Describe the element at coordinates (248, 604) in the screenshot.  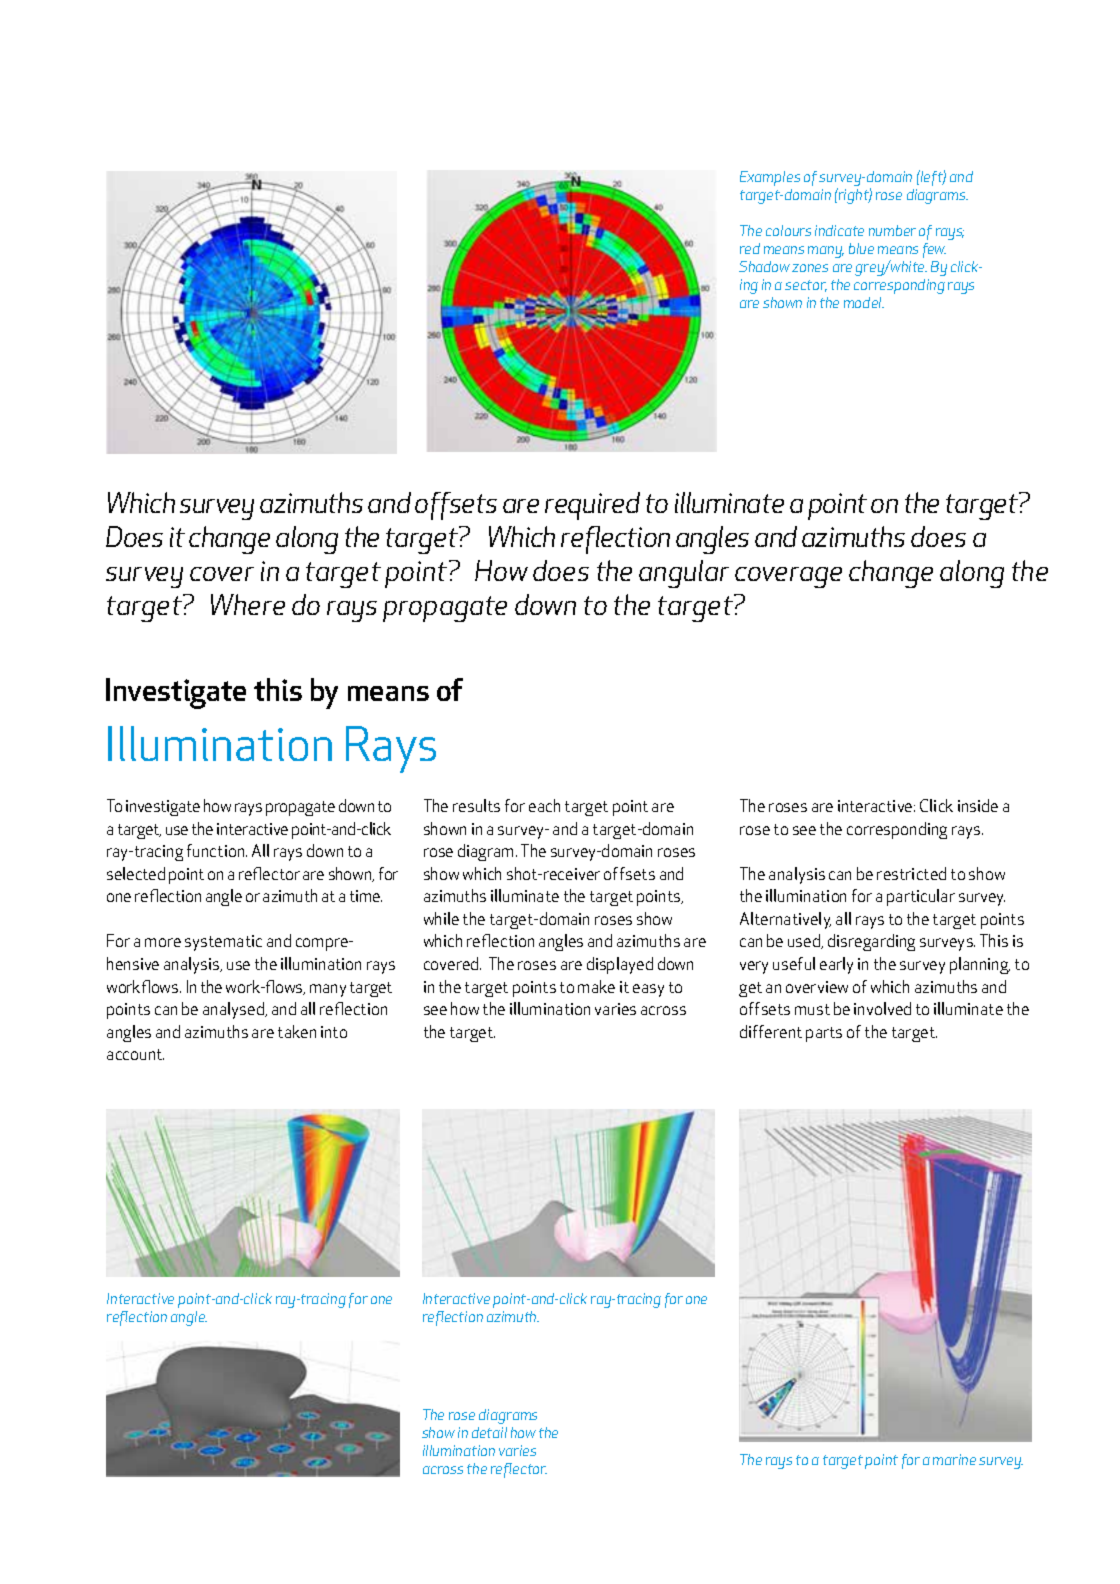
I see `Where` at that location.
